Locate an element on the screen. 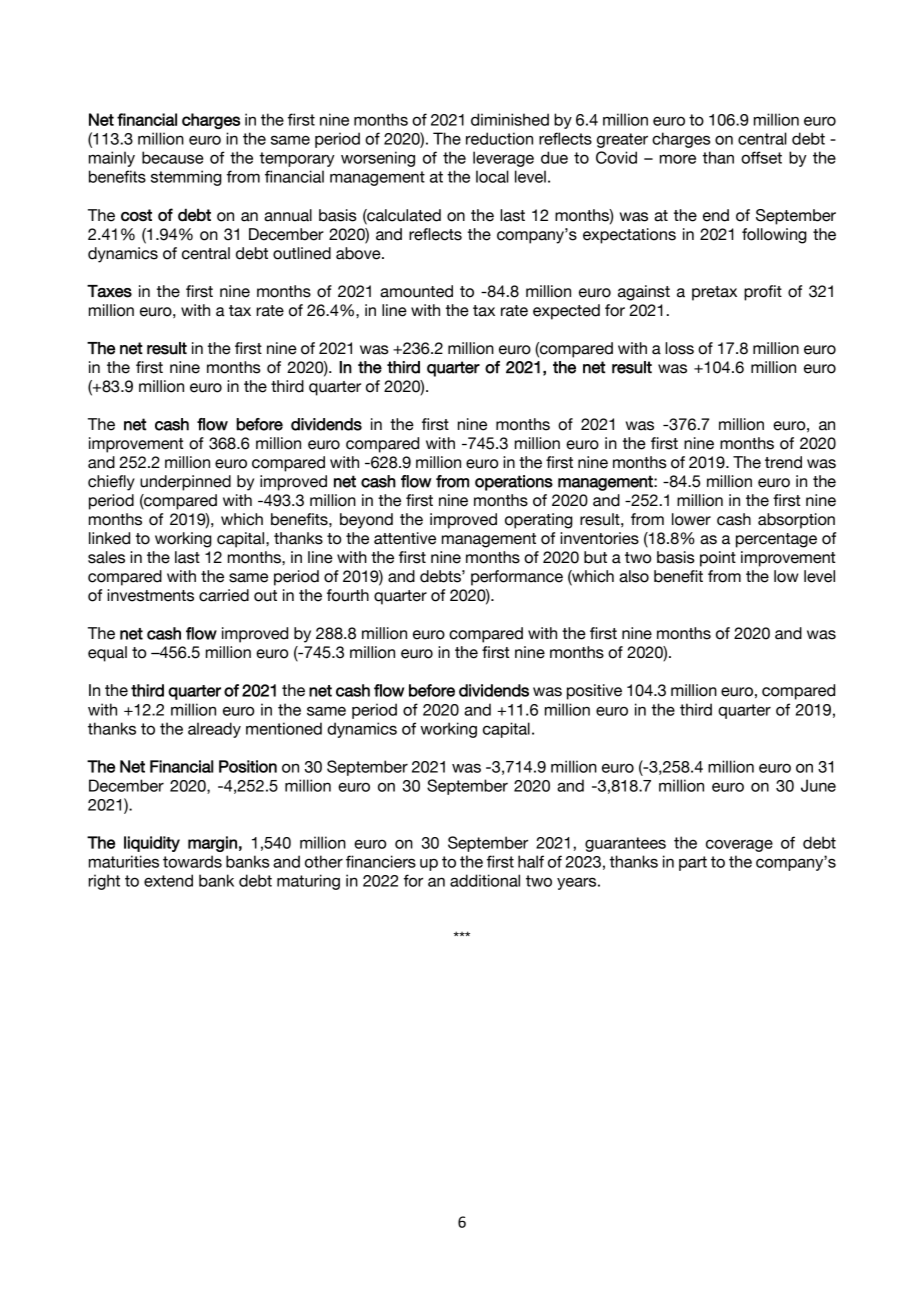 This screenshot has height=1308, width=924. Taxes is located at coordinates (109, 291).
